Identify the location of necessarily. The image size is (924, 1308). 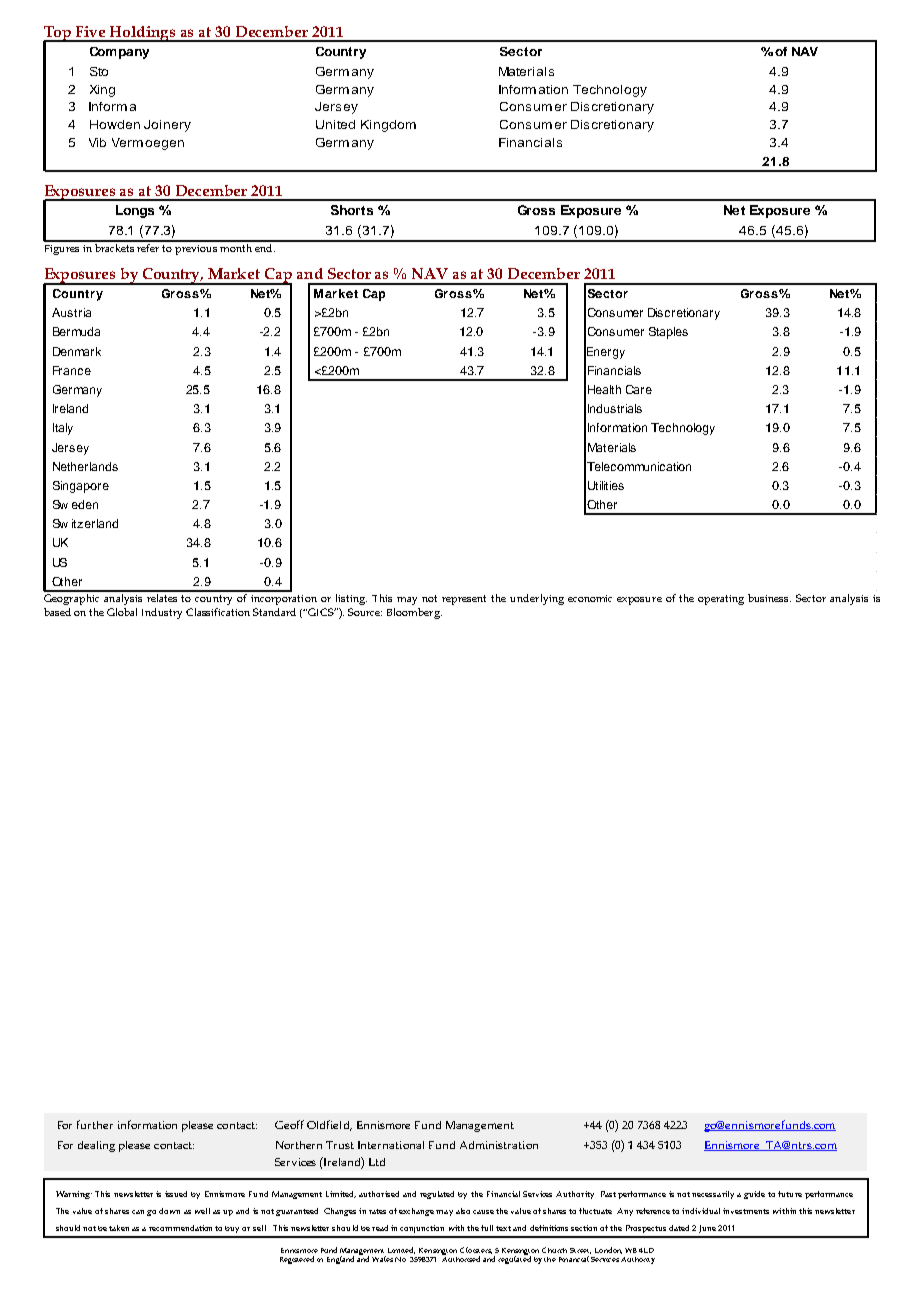
(713, 1195).
